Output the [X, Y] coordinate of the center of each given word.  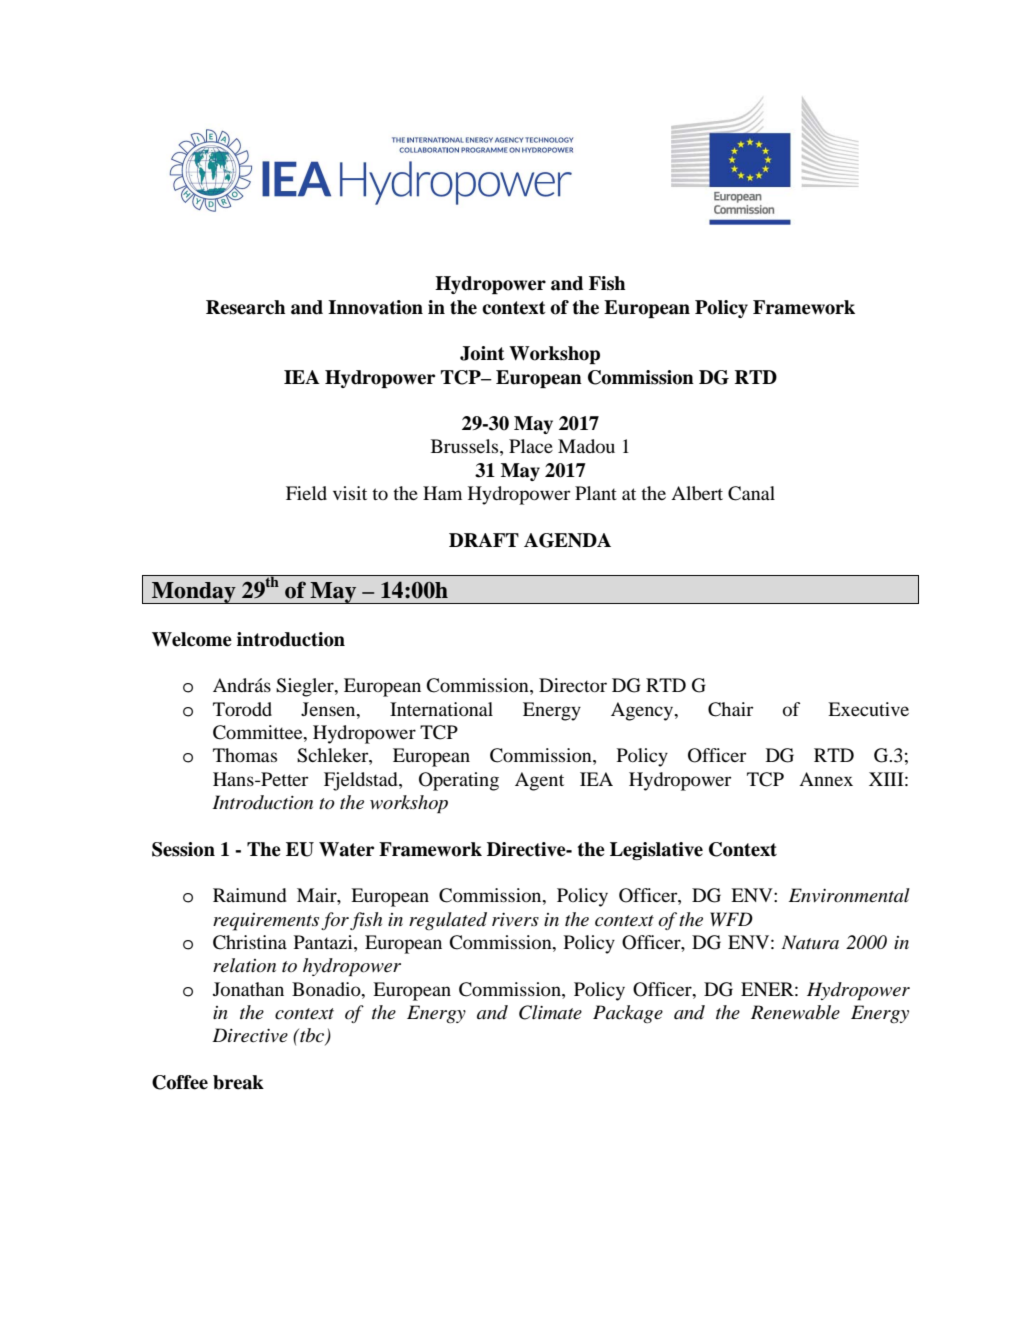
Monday [194, 593]
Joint [482, 353]
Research [245, 307]
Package [628, 1014]
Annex [826, 779]
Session [183, 849]
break [238, 1082]
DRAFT [484, 540]
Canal [751, 493]
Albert [697, 493]
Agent [539, 781]
